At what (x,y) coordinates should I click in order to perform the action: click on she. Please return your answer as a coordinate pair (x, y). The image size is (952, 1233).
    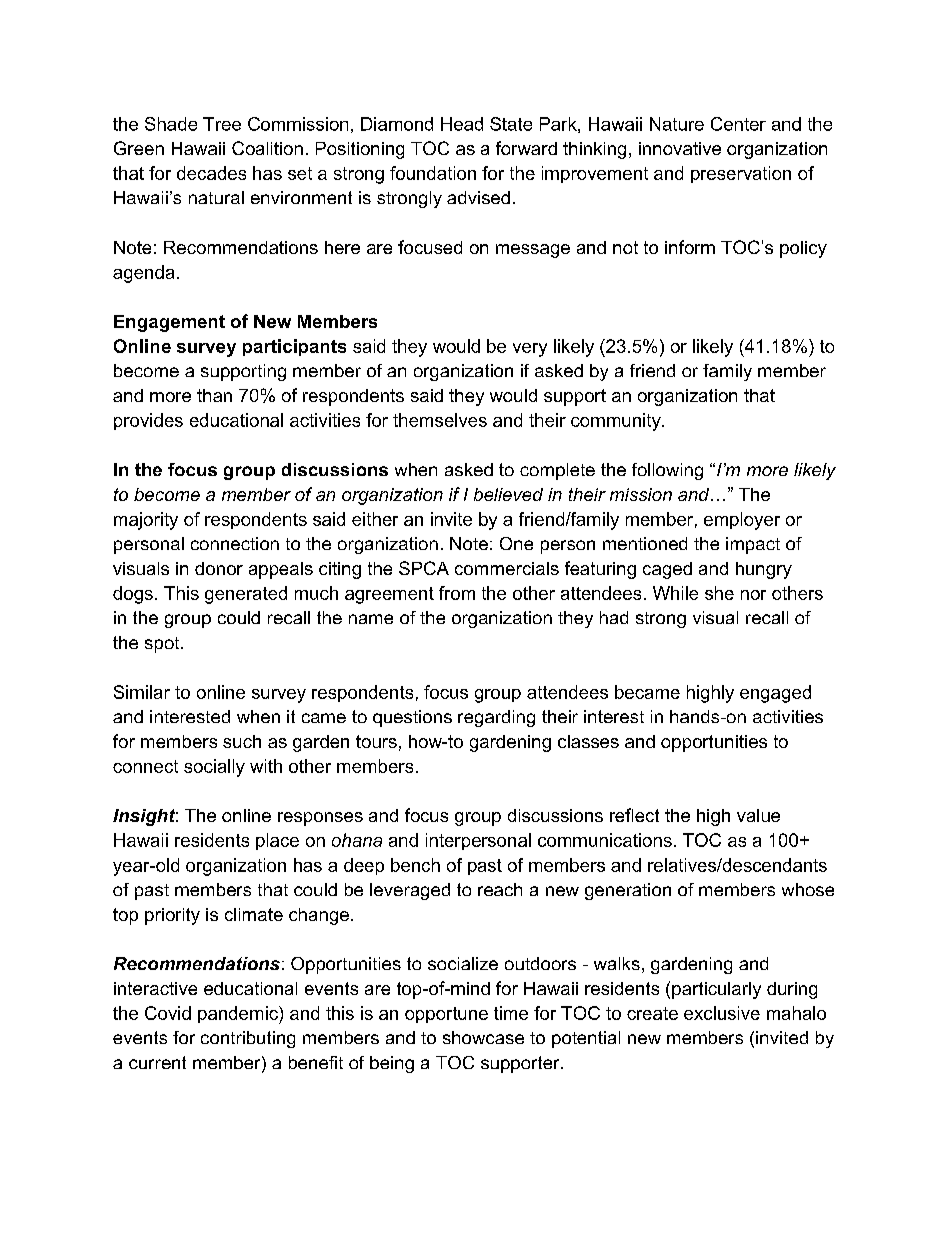
    Looking at the image, I should click on (719, 593).
